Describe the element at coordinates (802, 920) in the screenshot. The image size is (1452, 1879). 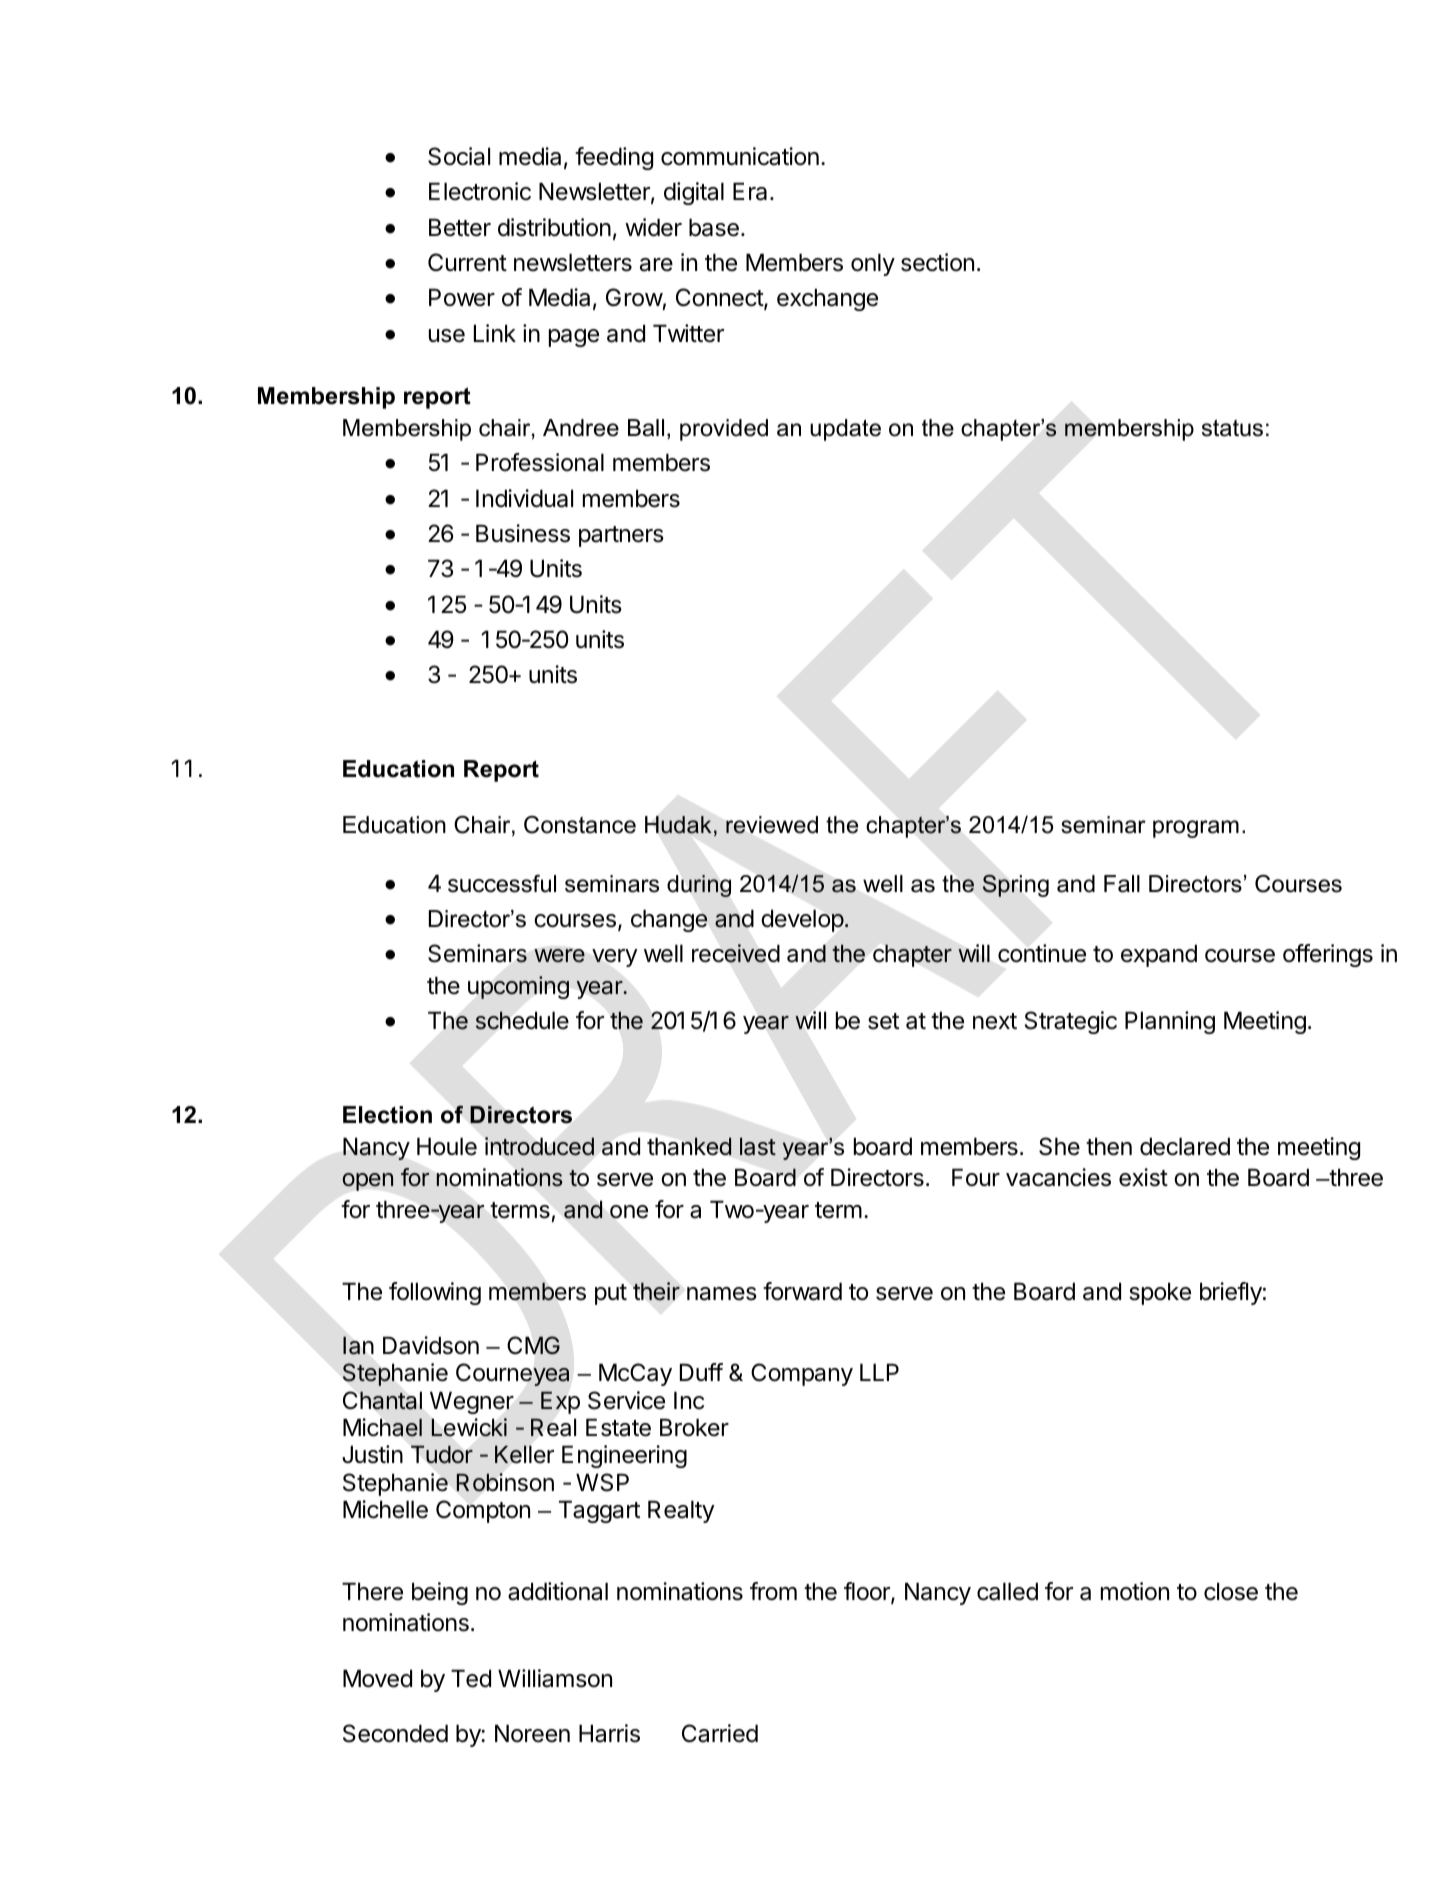
I see `develop` at that location.
